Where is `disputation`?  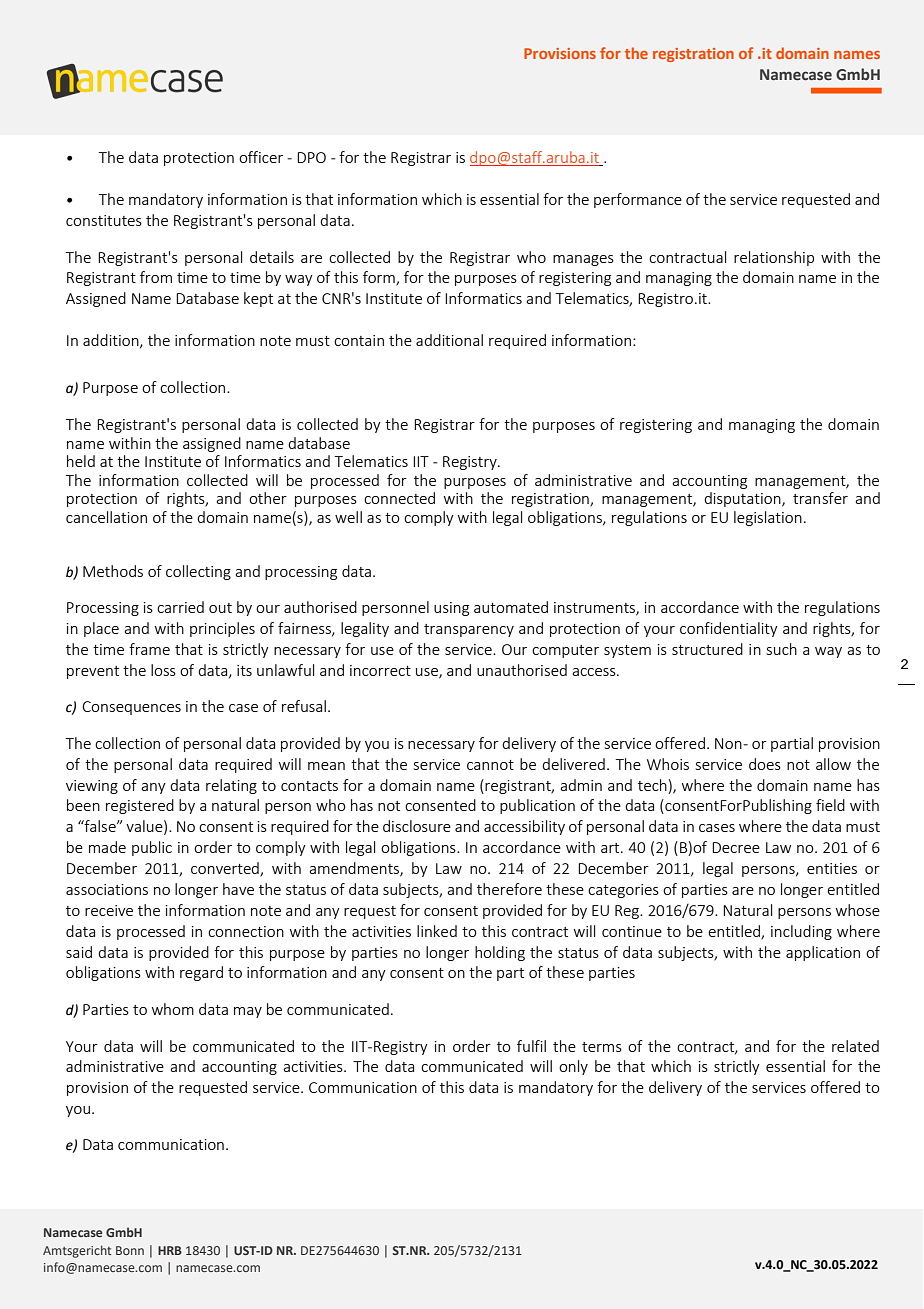 disputation is located at coordinates (743, 499).
